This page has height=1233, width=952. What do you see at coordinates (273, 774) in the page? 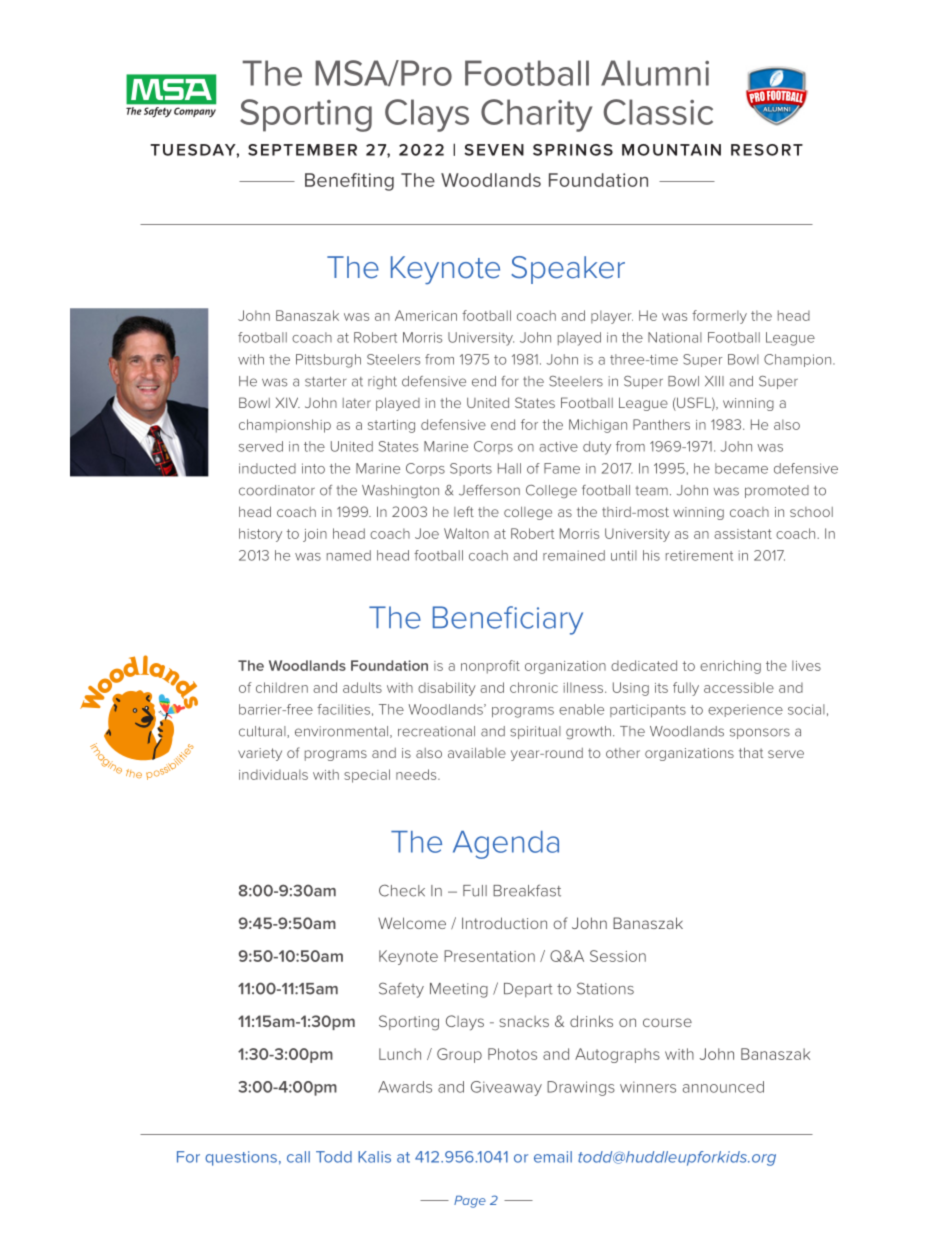
I see `individuals` at bounding box center [273, 774].
